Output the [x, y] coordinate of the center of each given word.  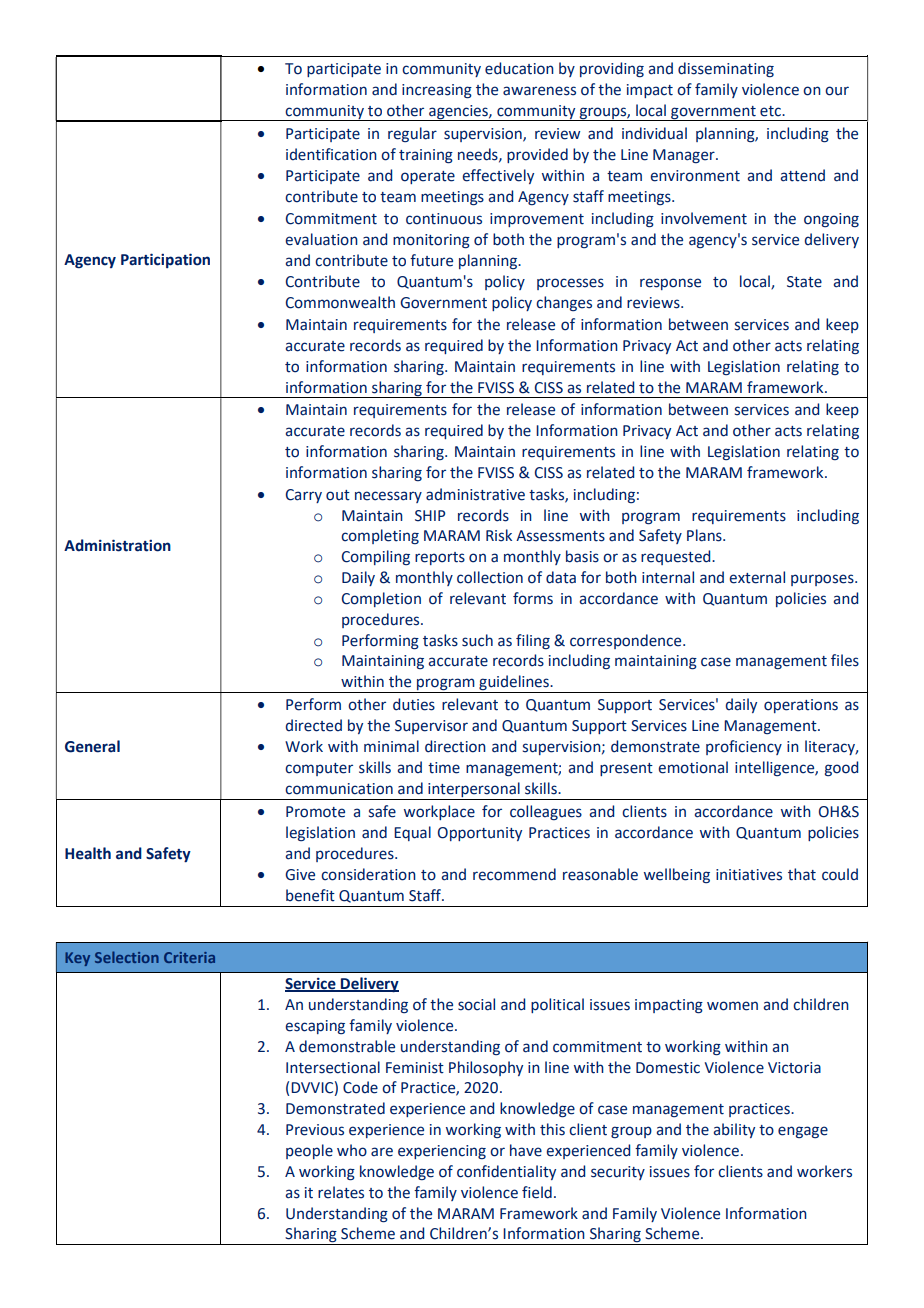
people [309, 1151]
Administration [117, 545]
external [757, 577]
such [477, 640]
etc [771, 111]
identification [331, 154]
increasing [437, 91]
